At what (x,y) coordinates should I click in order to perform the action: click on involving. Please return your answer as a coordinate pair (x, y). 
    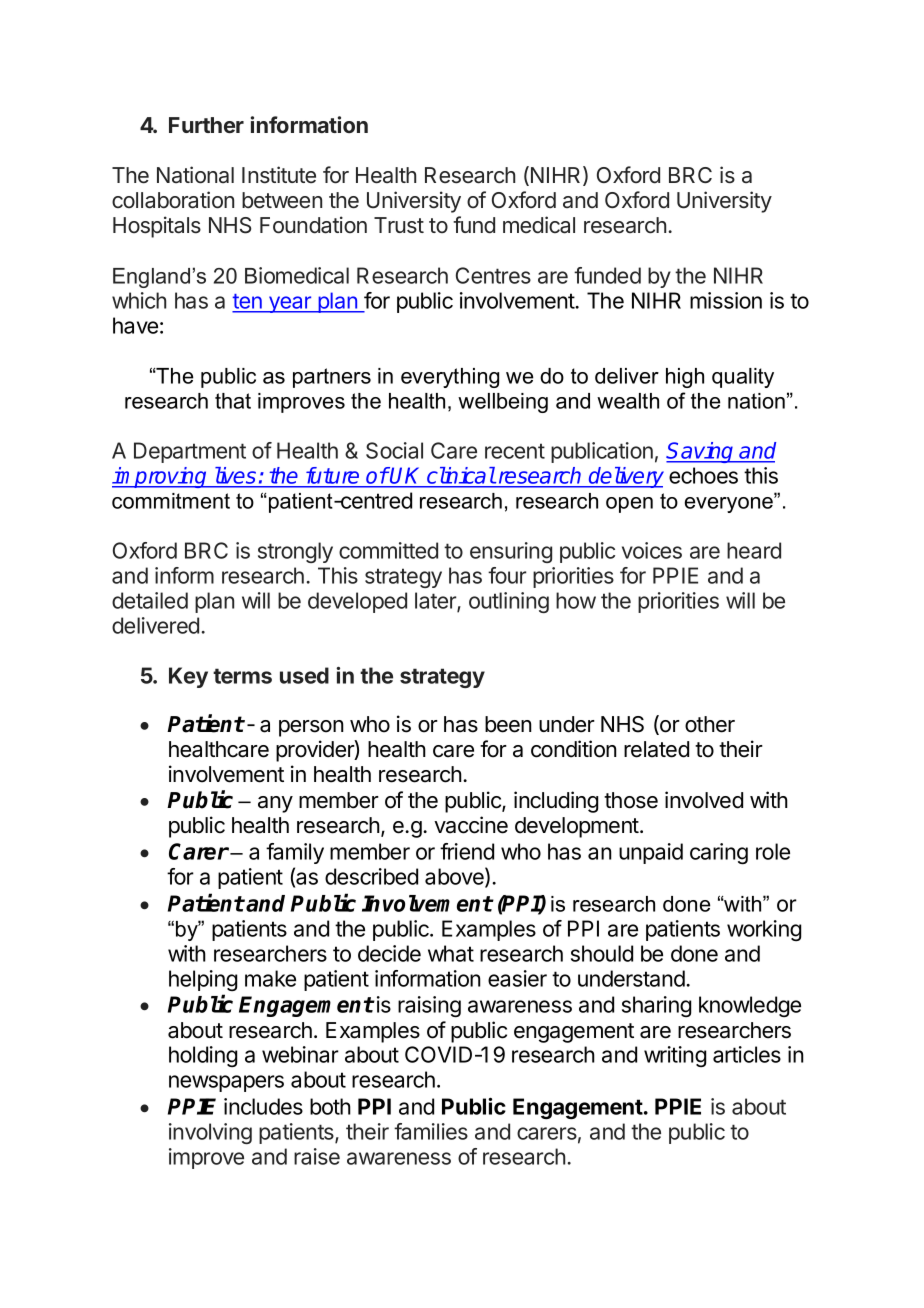
    Looking at the image, I should click on (210, 1133).
